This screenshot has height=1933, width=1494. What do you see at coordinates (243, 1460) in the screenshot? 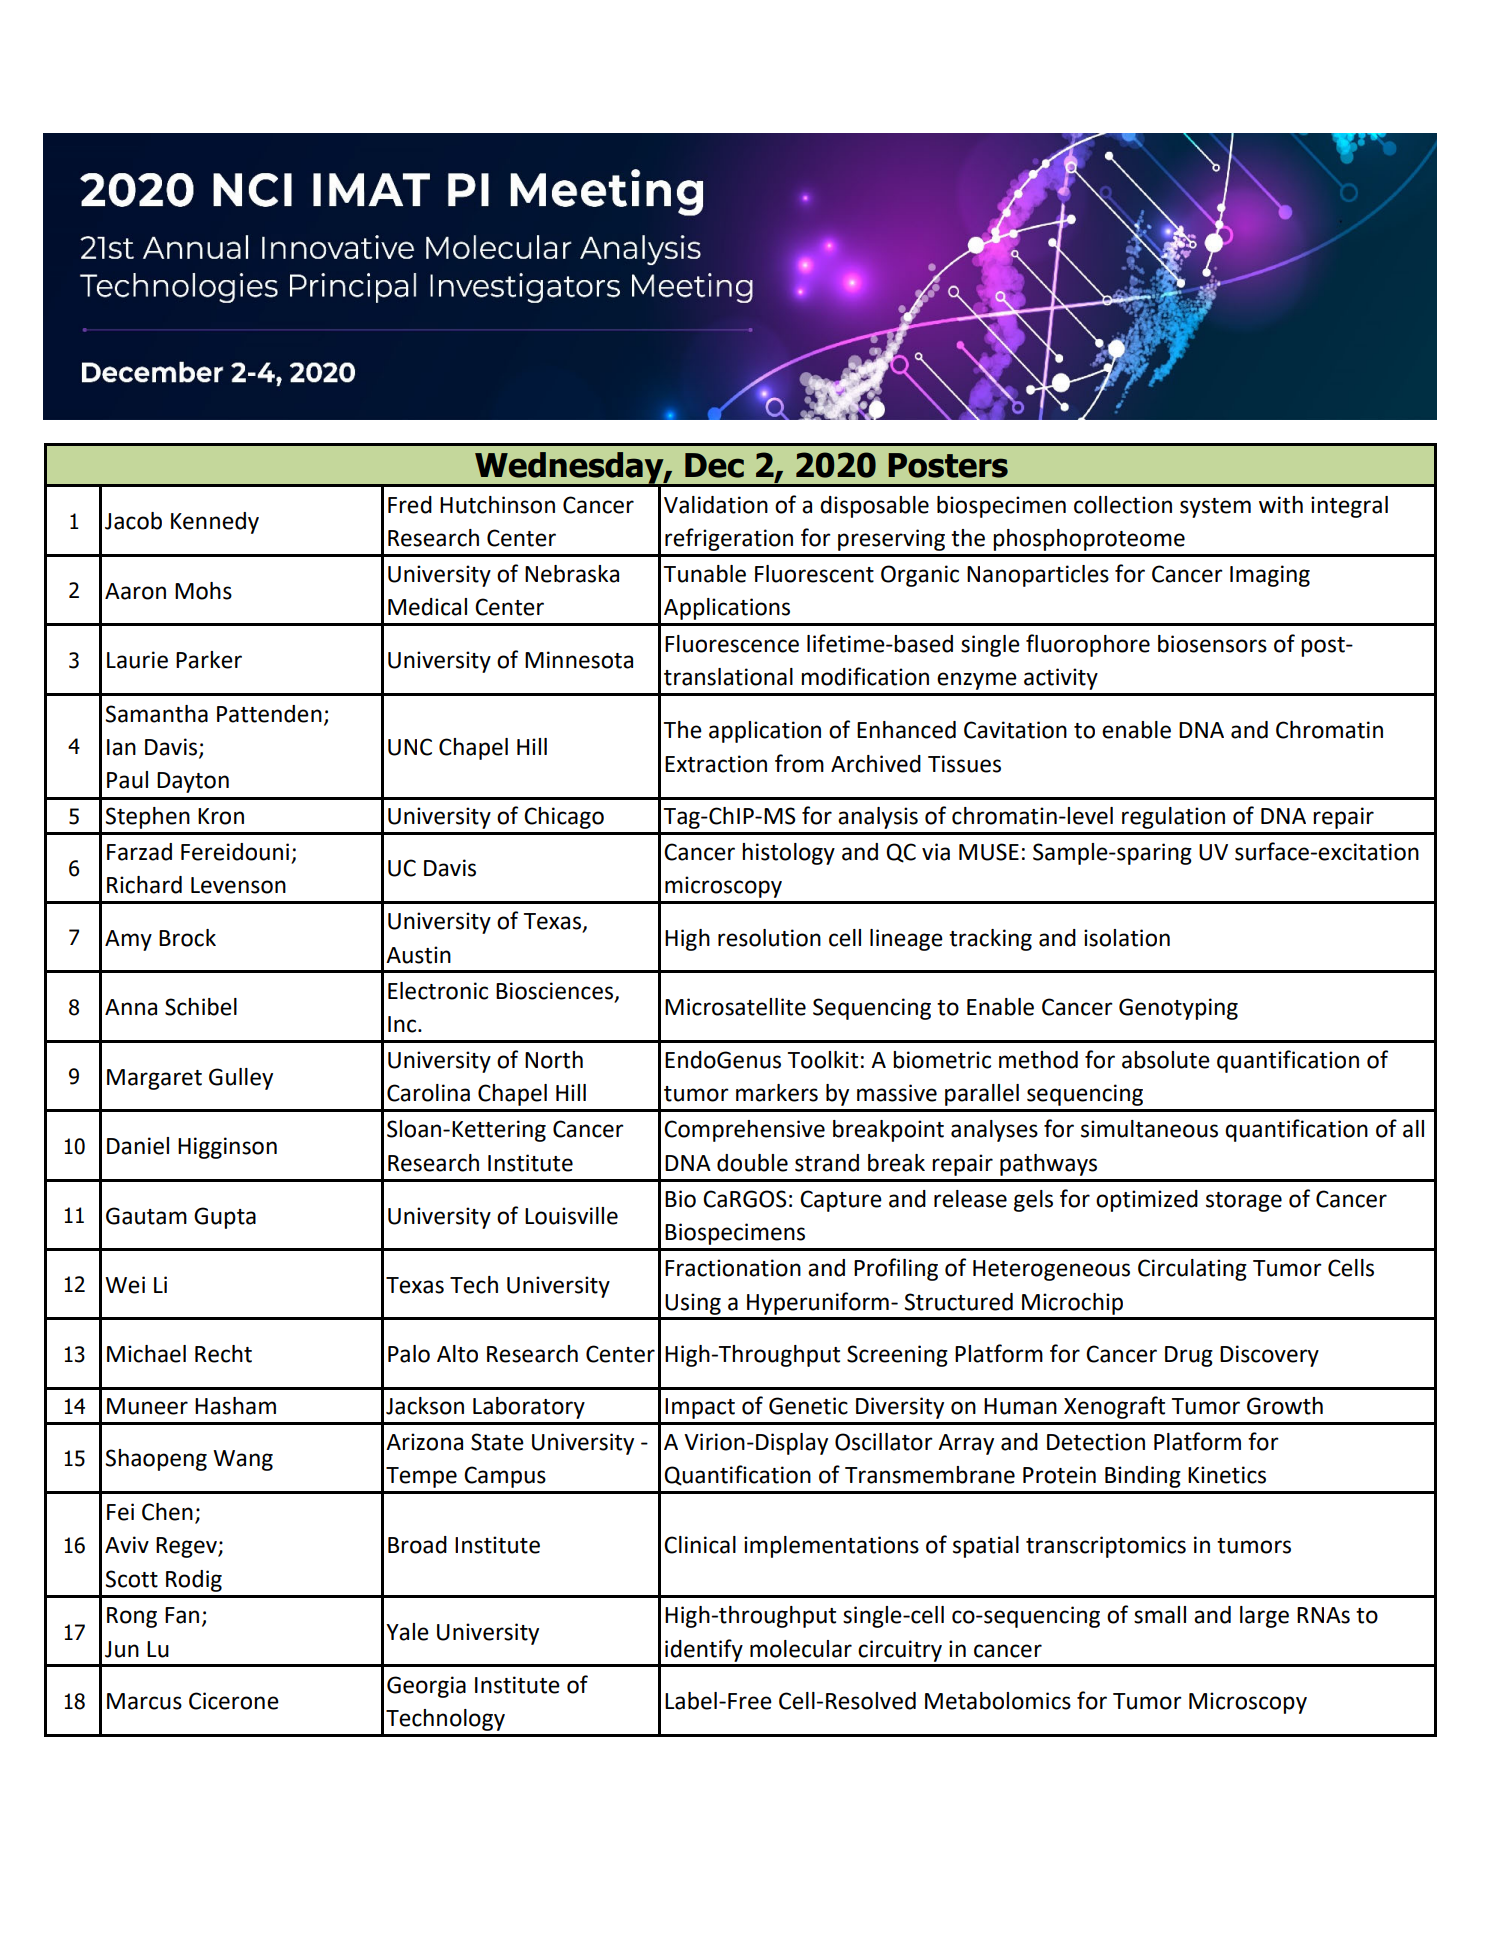
I see `Wang` at bounding box center [243, 1460].
